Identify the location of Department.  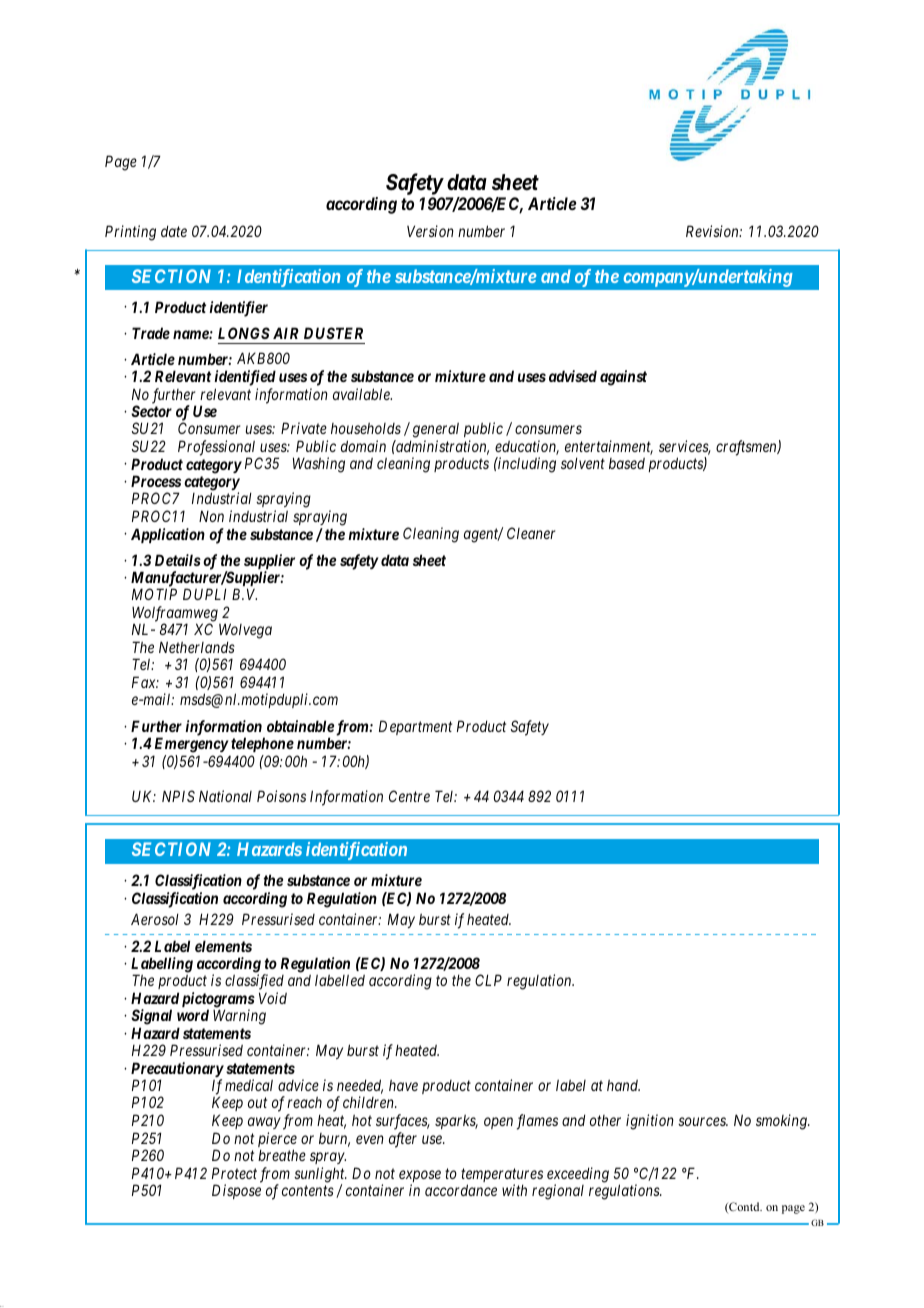
(415, 727).
